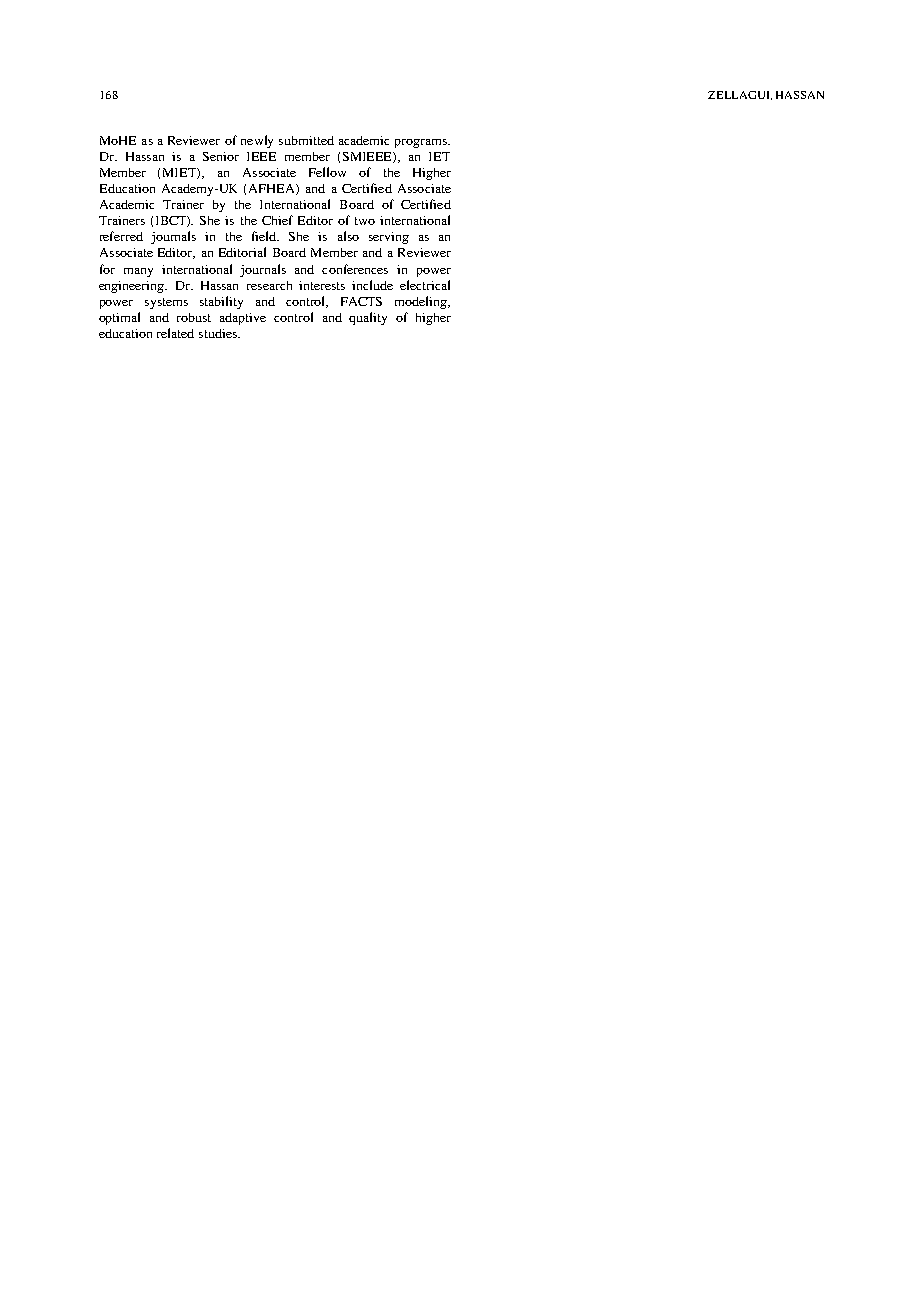  Describe the element at coordinates (422, 143) in the screenshot. I see `programs` at that location.
